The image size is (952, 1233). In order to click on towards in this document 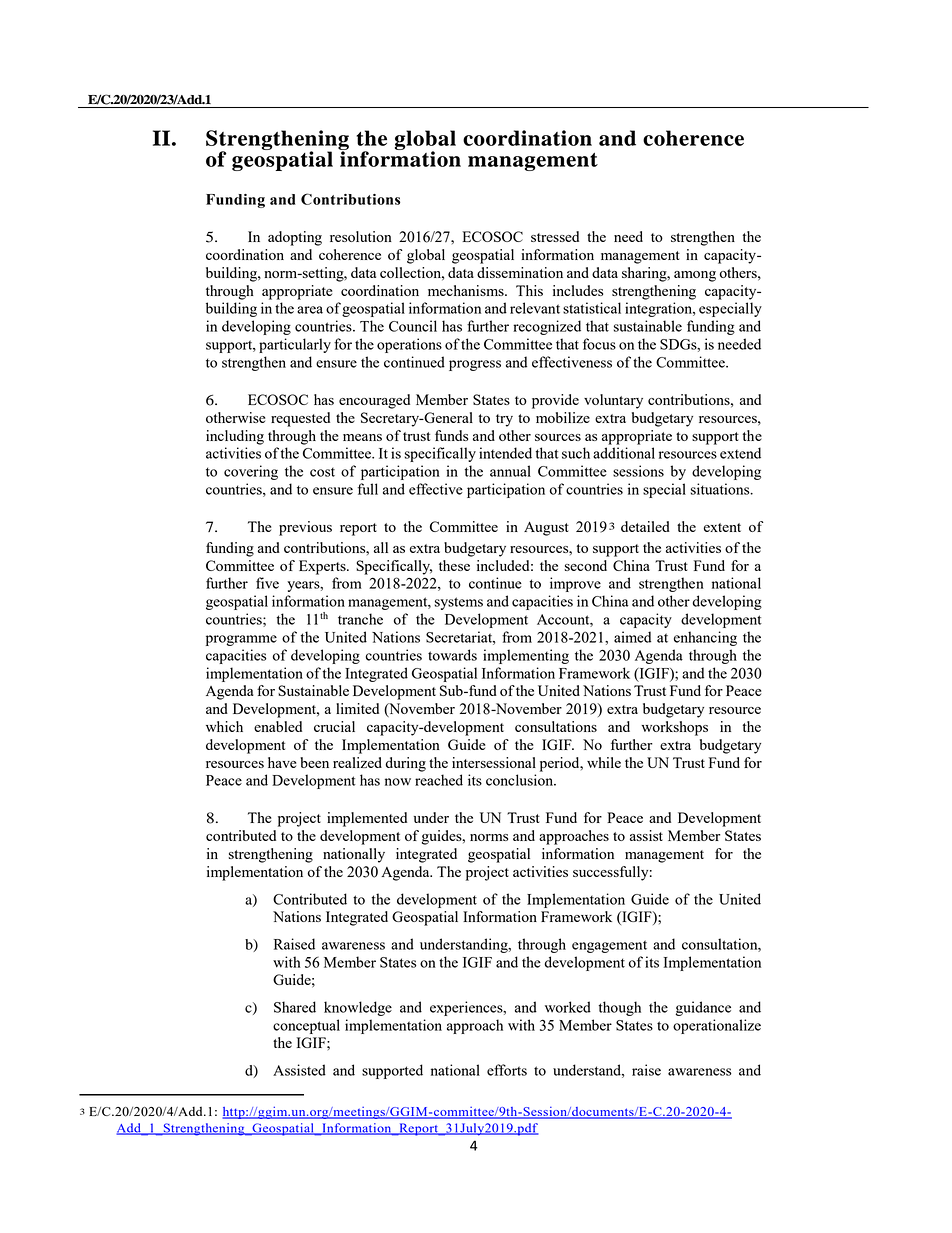, I will do `click(452, 655)`.
